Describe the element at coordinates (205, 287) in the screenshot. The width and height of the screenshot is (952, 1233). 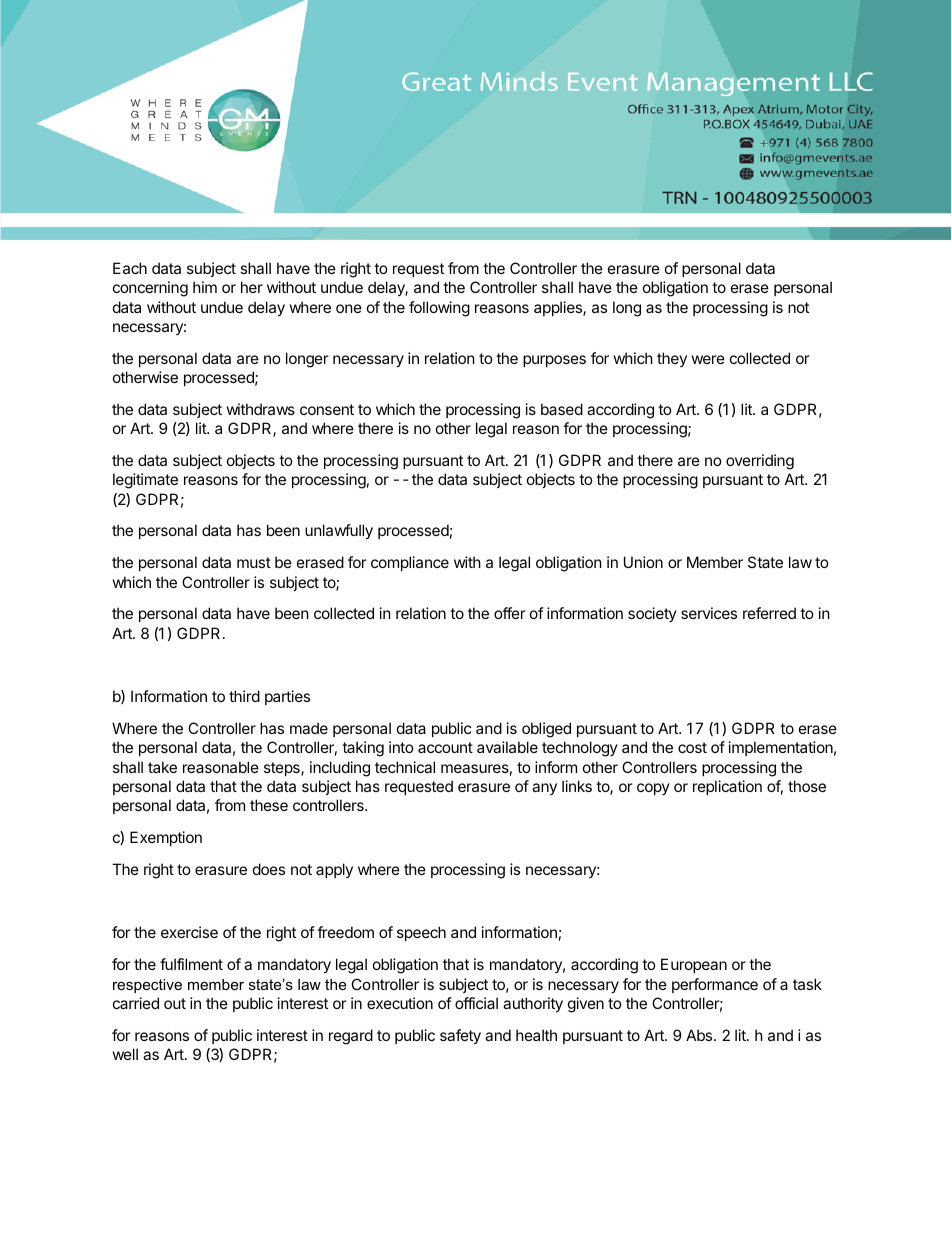
I see `him` at that location.
